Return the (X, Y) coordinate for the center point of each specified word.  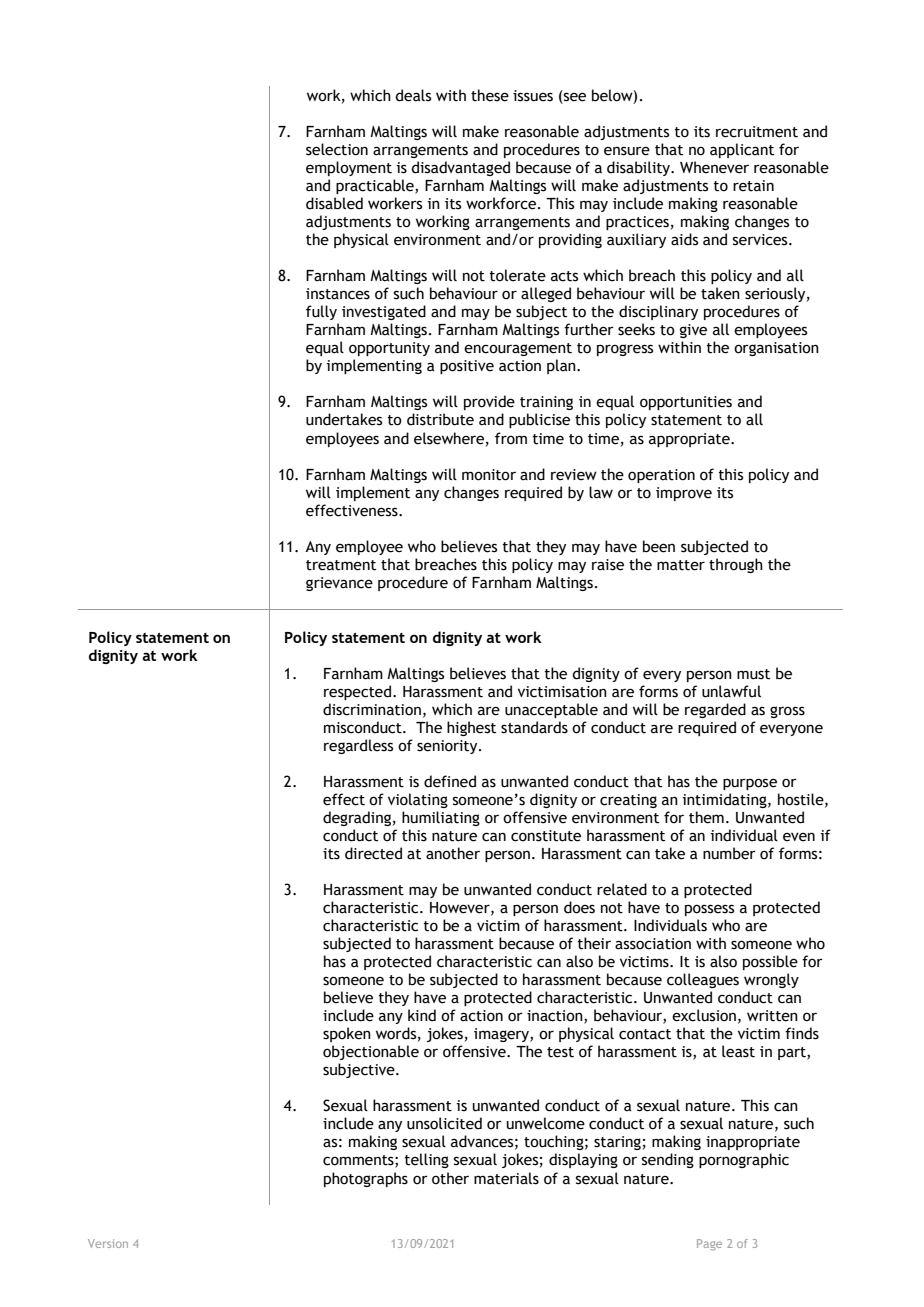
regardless (358, 746)
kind (422, 1015)
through (736, 565)
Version (108, 1243)
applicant (742, 150)
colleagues (703, 980)
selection (337, 149)
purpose (750, 784)
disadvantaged (460, 168)
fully (321, 312)
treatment (341, 565)
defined (450, 781)
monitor (489, 475)
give (693, 331)
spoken (347, 1034)
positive (467, 367)
